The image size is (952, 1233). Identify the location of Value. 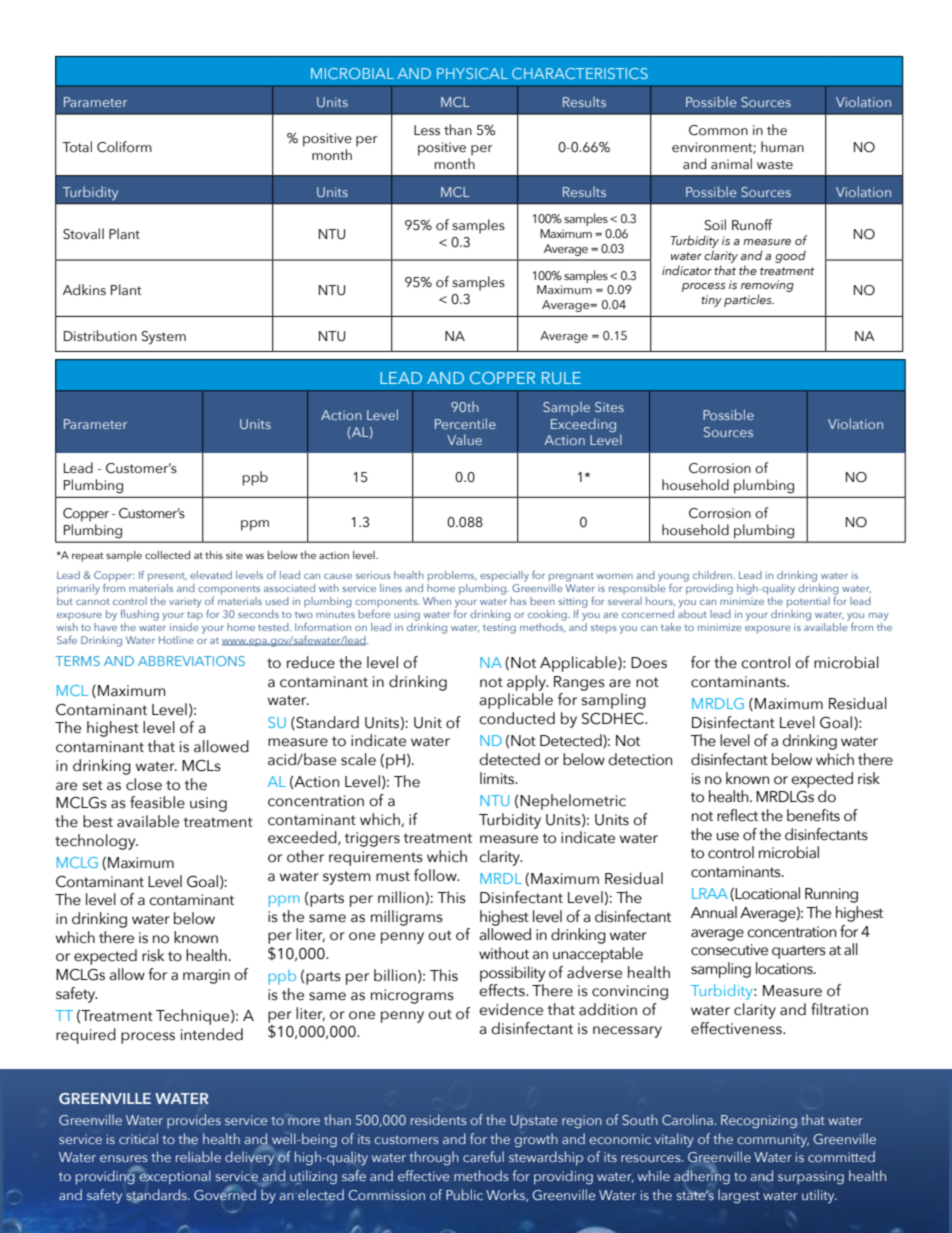
(464, 439).
